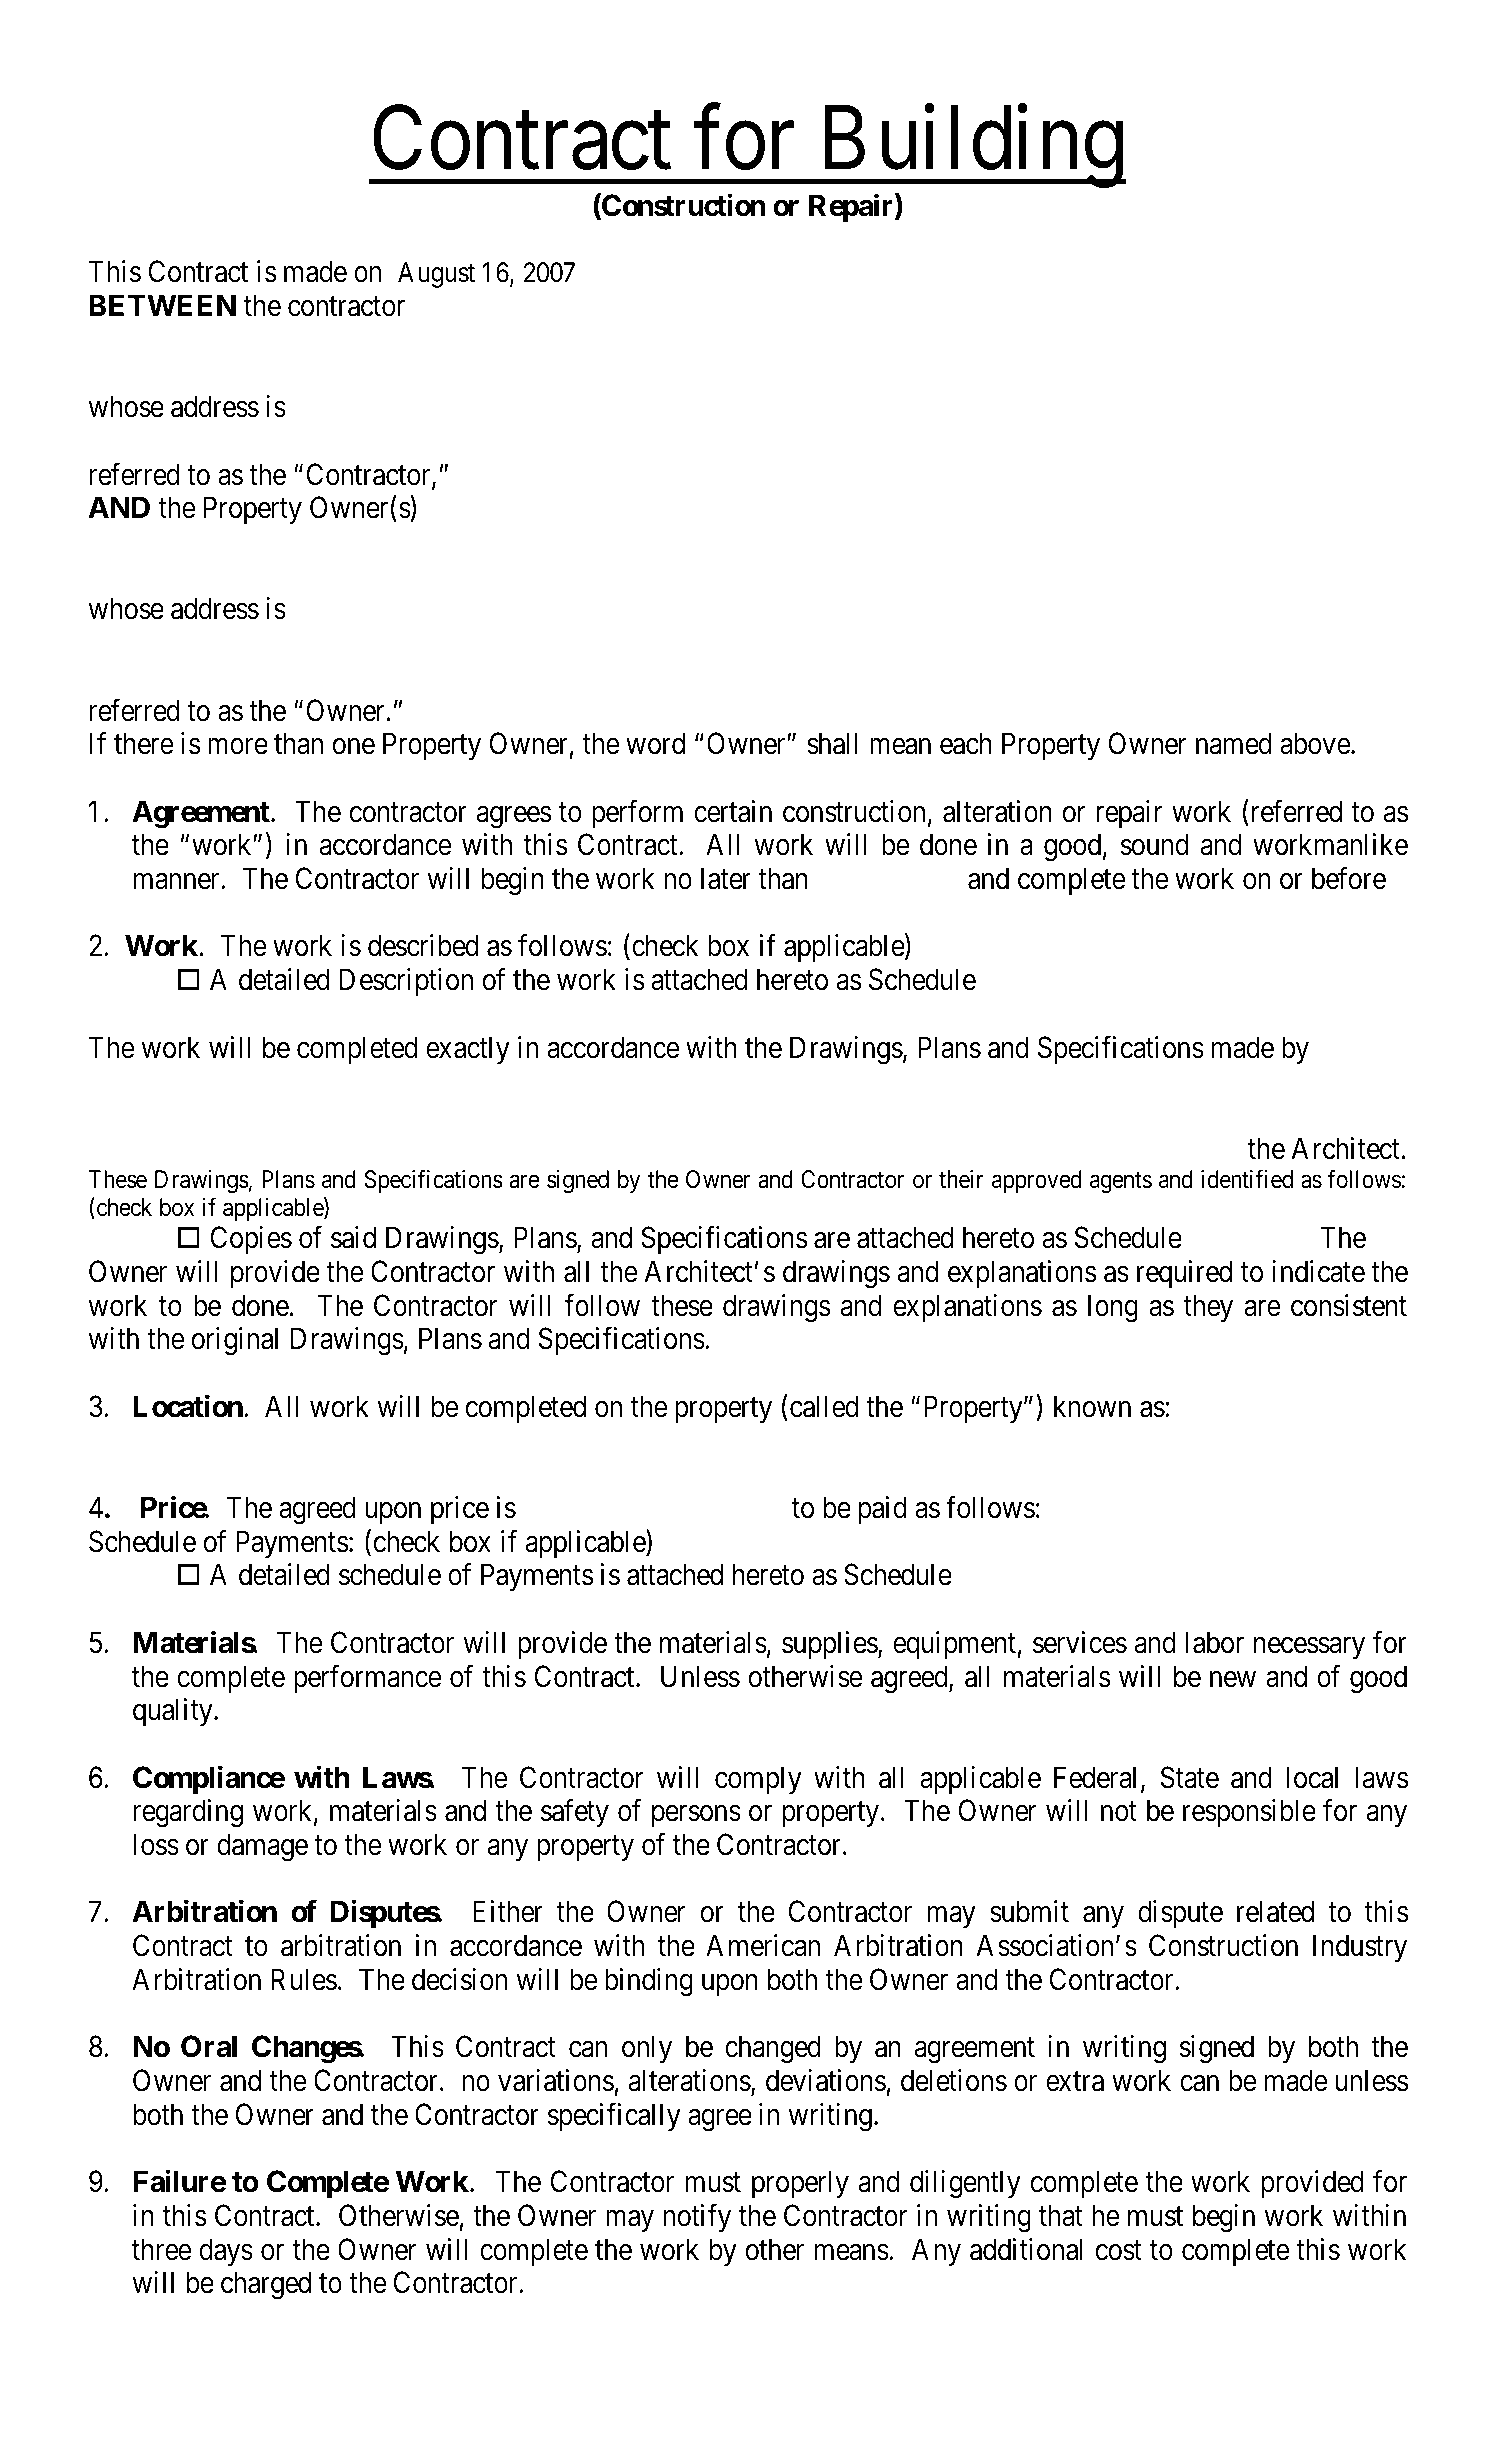 This image has width=1495, height=2462. I want to click on Building, so click(971, 147).
